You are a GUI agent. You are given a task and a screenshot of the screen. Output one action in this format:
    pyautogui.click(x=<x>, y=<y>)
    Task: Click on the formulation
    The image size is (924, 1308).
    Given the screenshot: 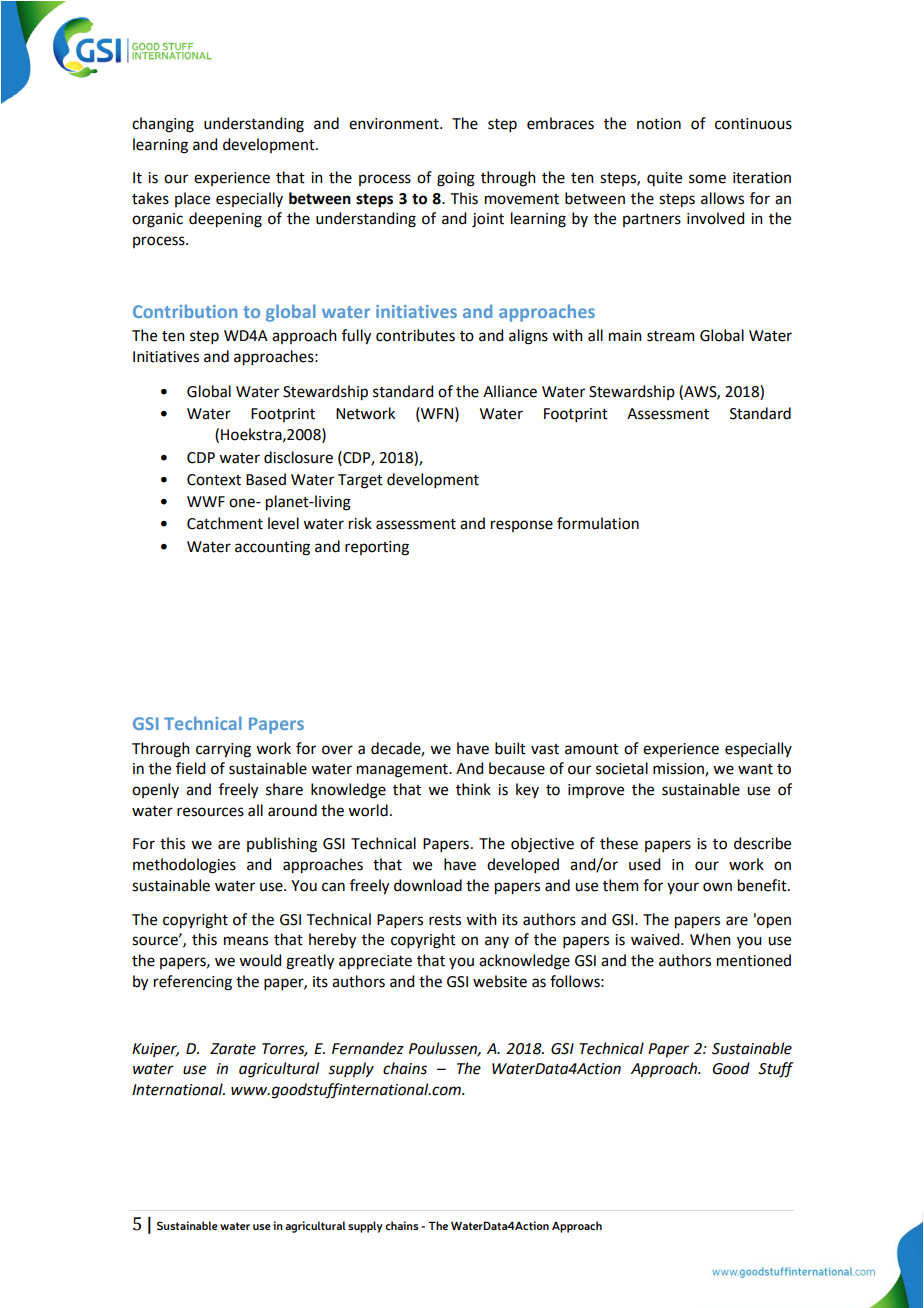 What is the action you would take?
    pyautogui.click(x=598, y=523)
